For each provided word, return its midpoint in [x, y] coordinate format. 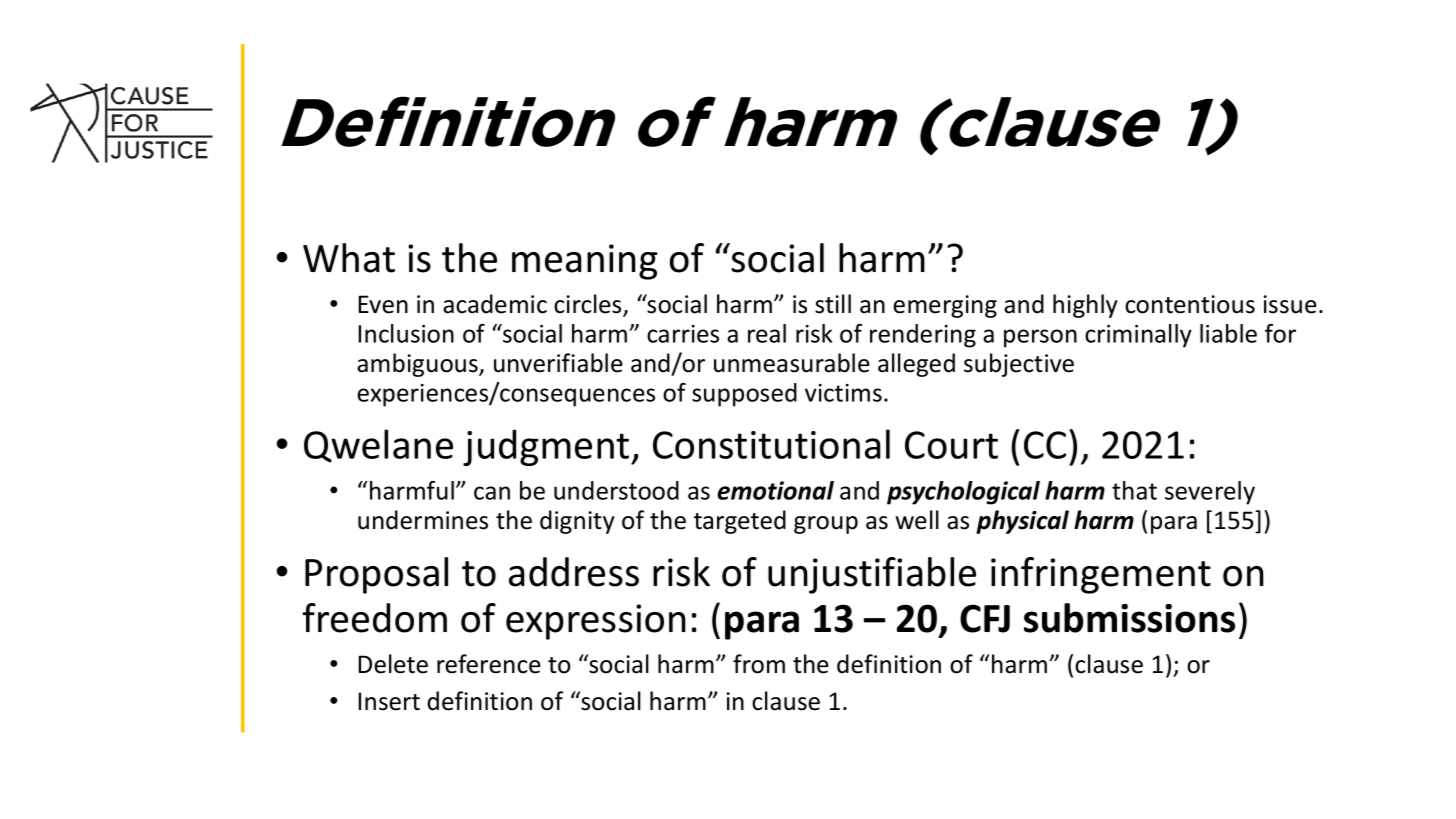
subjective [1019, 365]
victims [843, 393]
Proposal [376, 575]
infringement [1101, 575]
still [833, 304]
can [492, 493]
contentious [1190, 304]
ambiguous [418, 365]
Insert [389, 701]
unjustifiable [872, 575]
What [349, 258]
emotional [775, 490]
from [759, 664]
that [1134, 490]
